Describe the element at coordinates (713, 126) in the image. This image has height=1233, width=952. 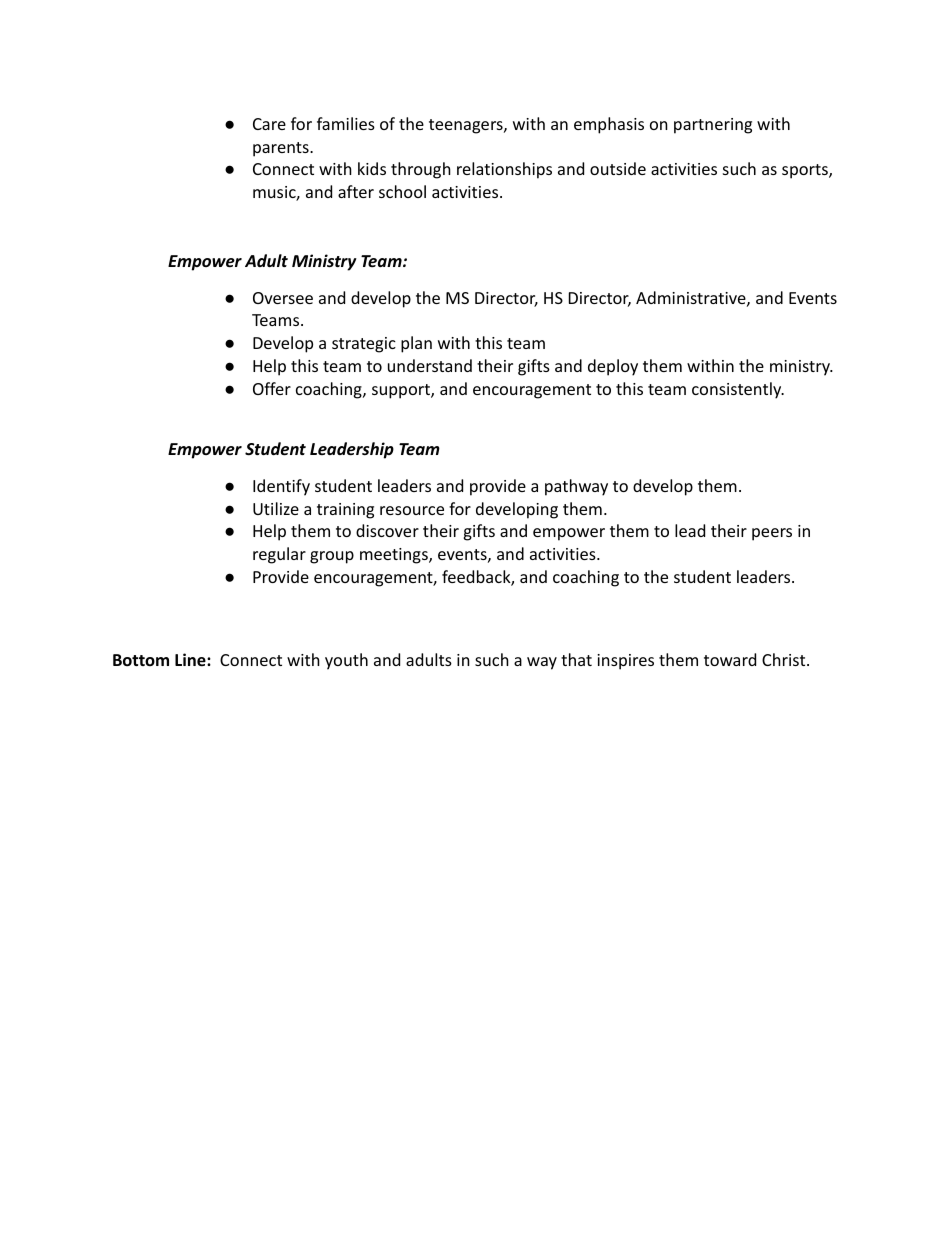
I see `partnering` at that location.
